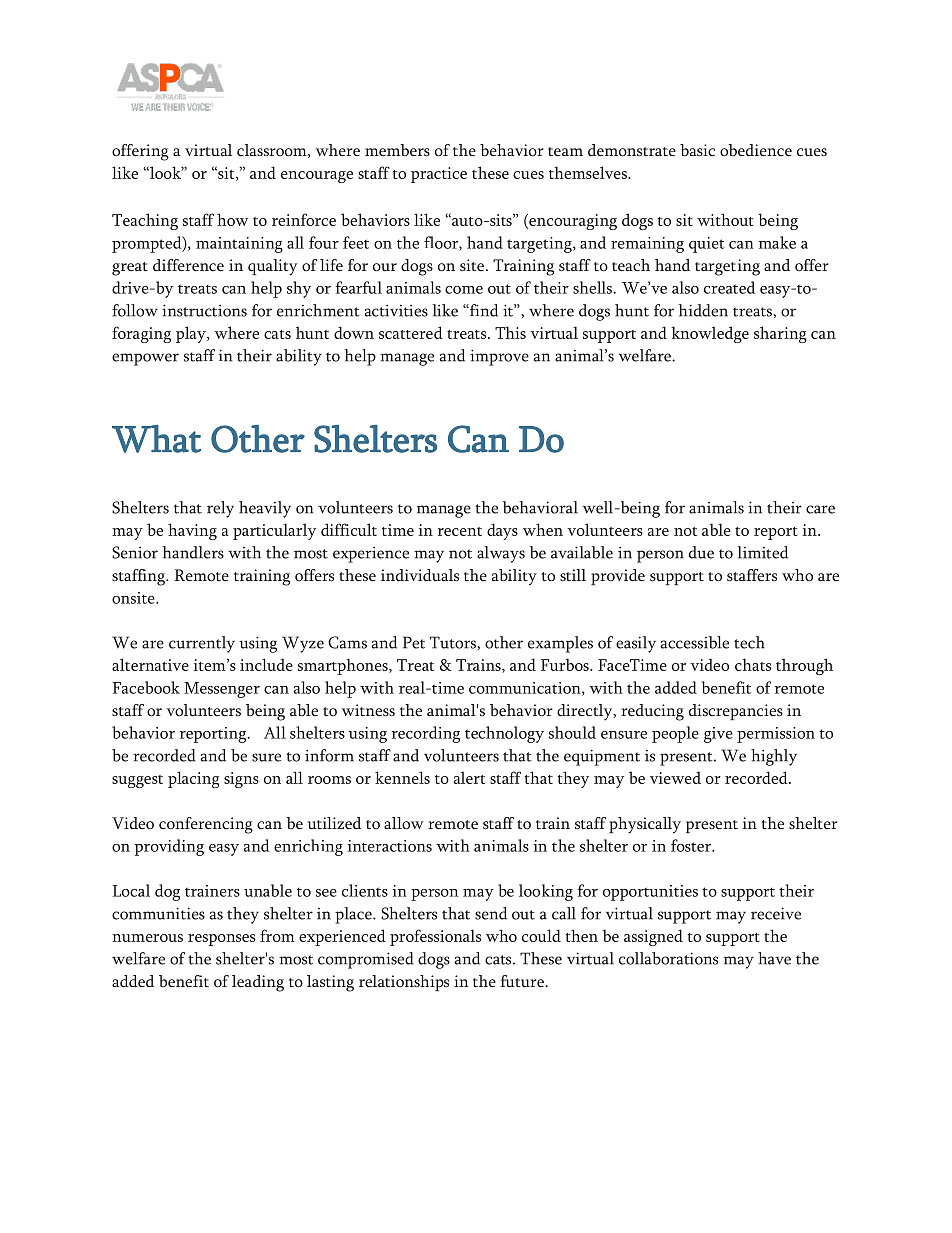  I want to click on responses, so click(221, 940).
